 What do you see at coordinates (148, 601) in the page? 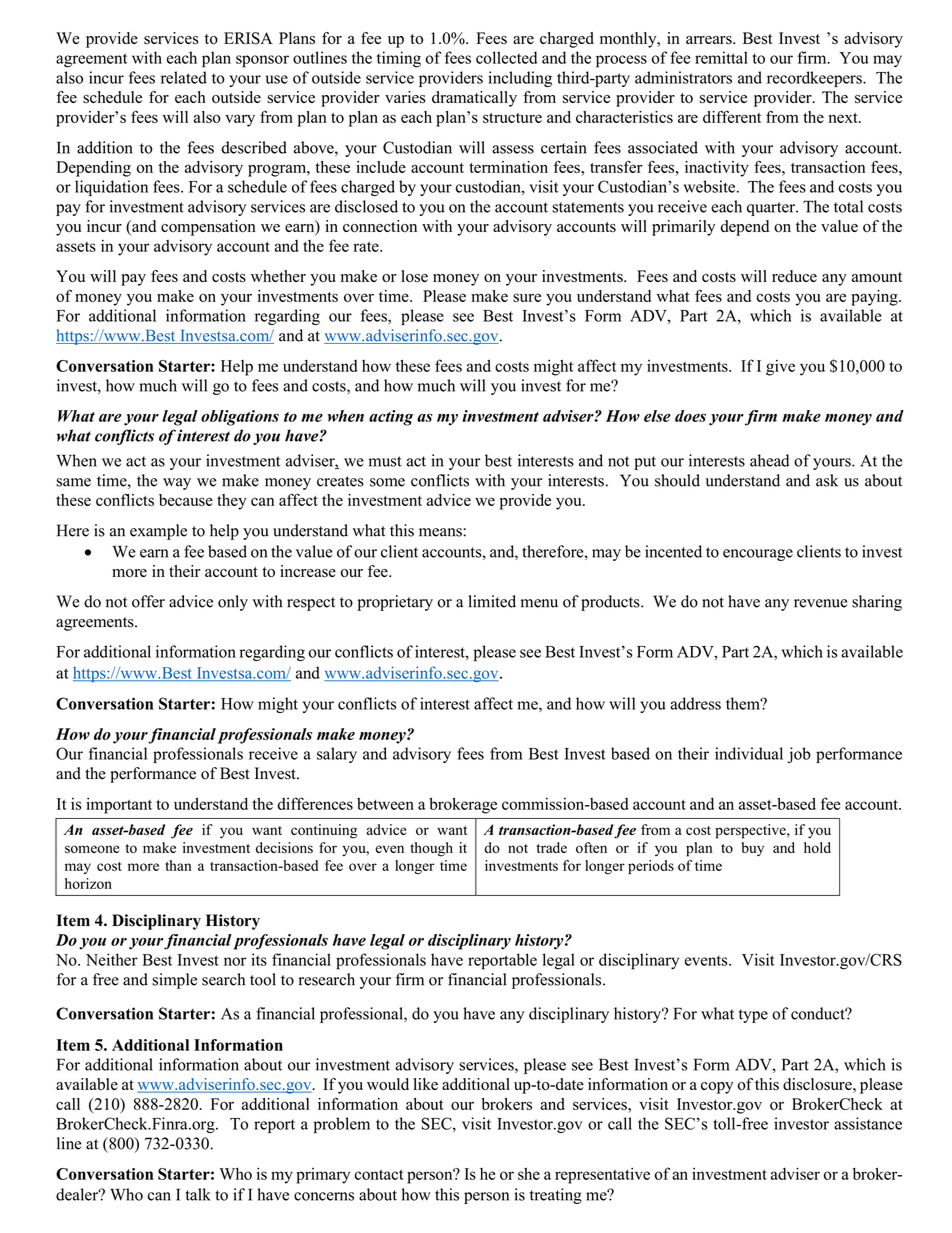
I see `offer` at bounding box center [148, 601].
